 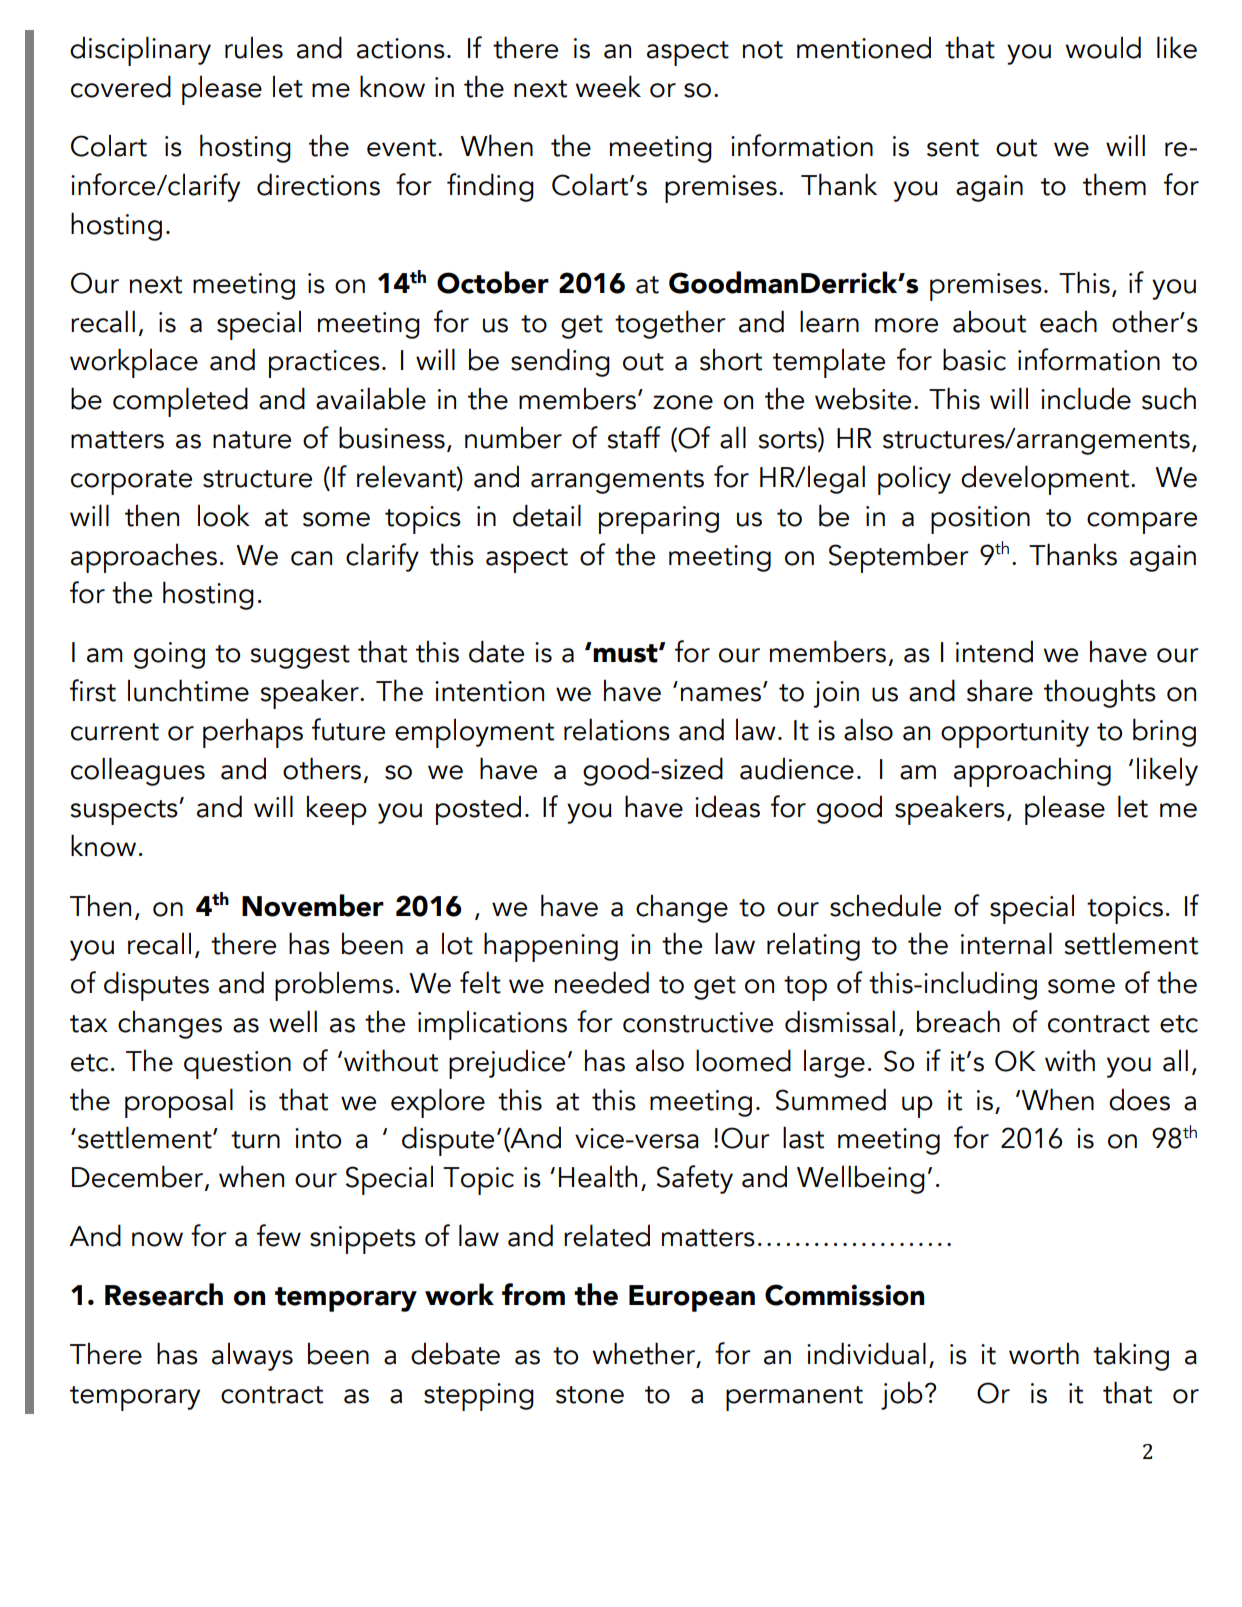 What do you see at coordinates (254, 47) in the screenshot?
I see `rules` at bounding box center [254, 47].
